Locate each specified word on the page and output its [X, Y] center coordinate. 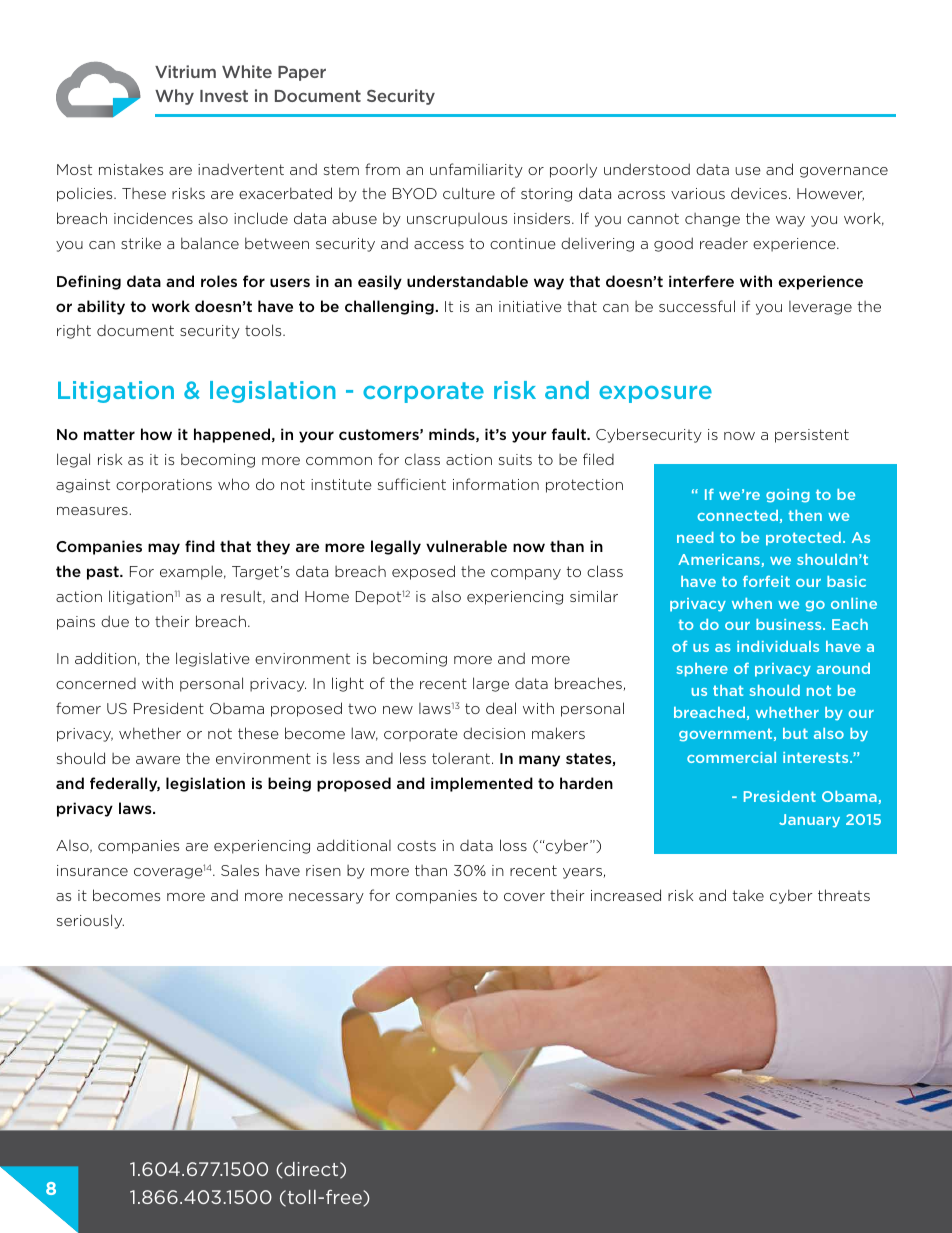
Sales [240, 870]
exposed [423, 572]
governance [844, 172]
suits [515, 459]
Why [174, 97]
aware [158, 760]
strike [141, 243]
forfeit [766, 581]
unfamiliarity [476, 170]
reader [724, 243]
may [164, 549]
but [795, 733]
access [439, 245]
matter [109, 434]
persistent [812, 436]
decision [494, 733]
